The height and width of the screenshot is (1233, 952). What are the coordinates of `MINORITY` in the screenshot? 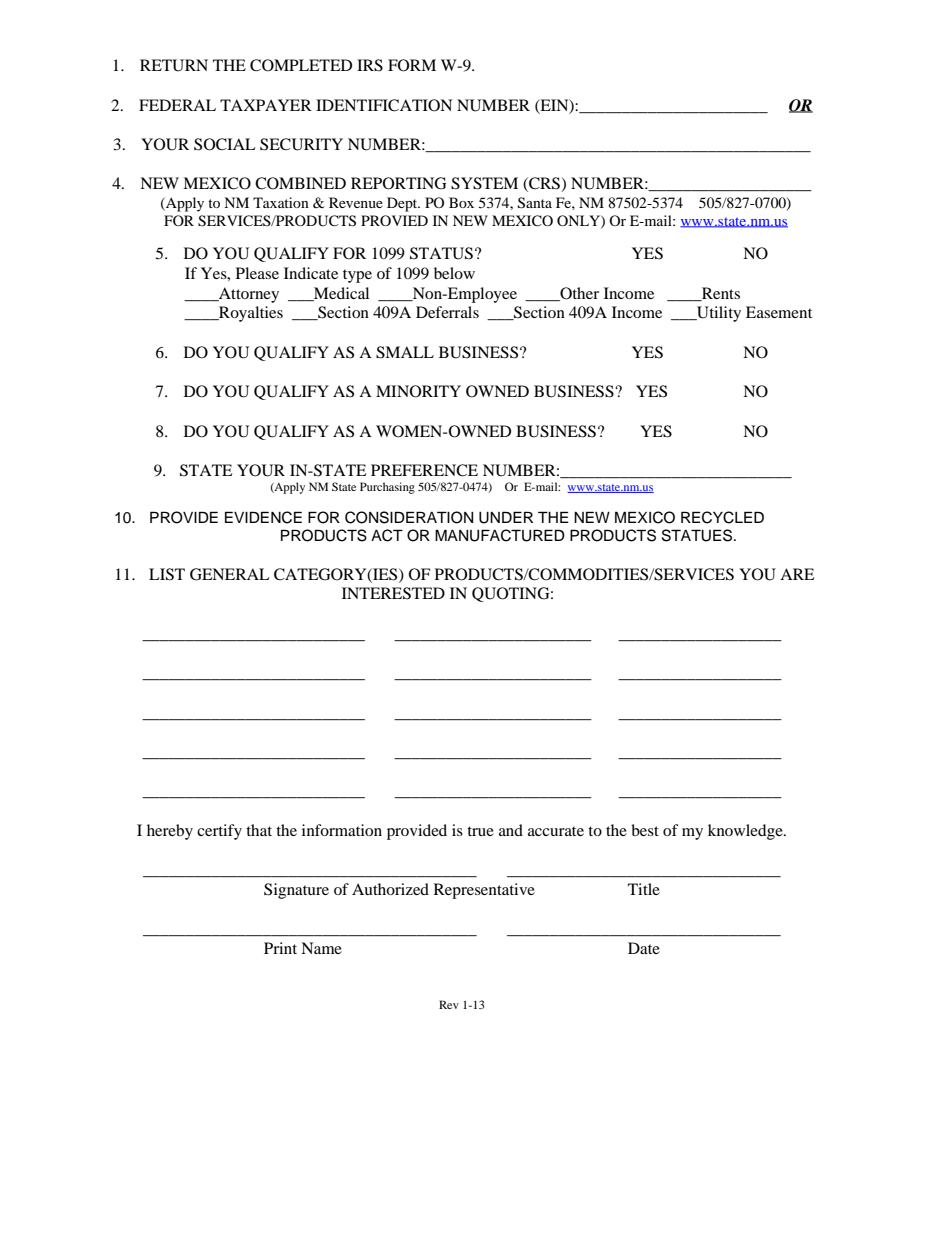 It's located at (418, 391).
